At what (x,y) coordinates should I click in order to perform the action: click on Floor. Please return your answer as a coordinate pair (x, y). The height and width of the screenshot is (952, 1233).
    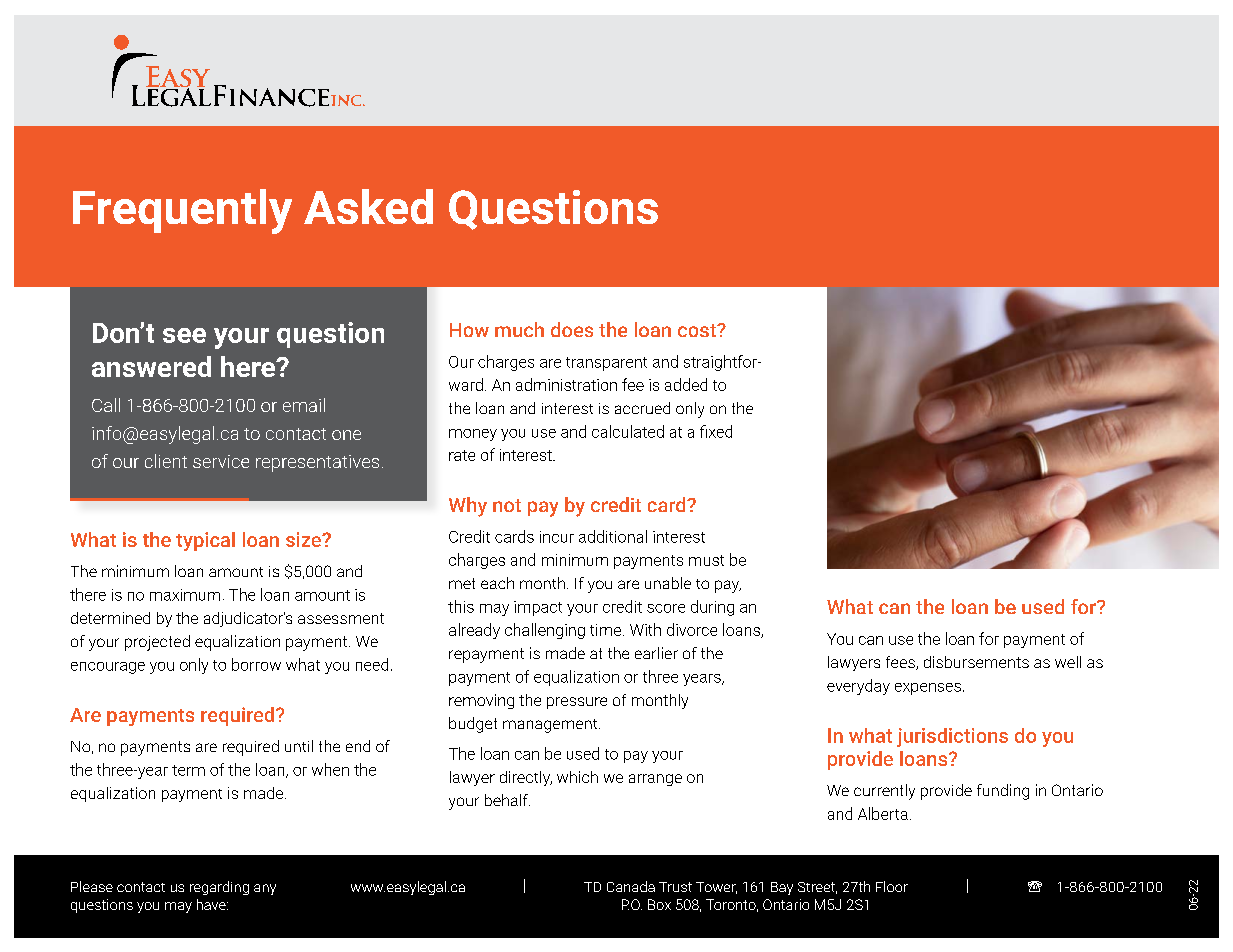
    Looking at the image, I should click on (892, 886).
